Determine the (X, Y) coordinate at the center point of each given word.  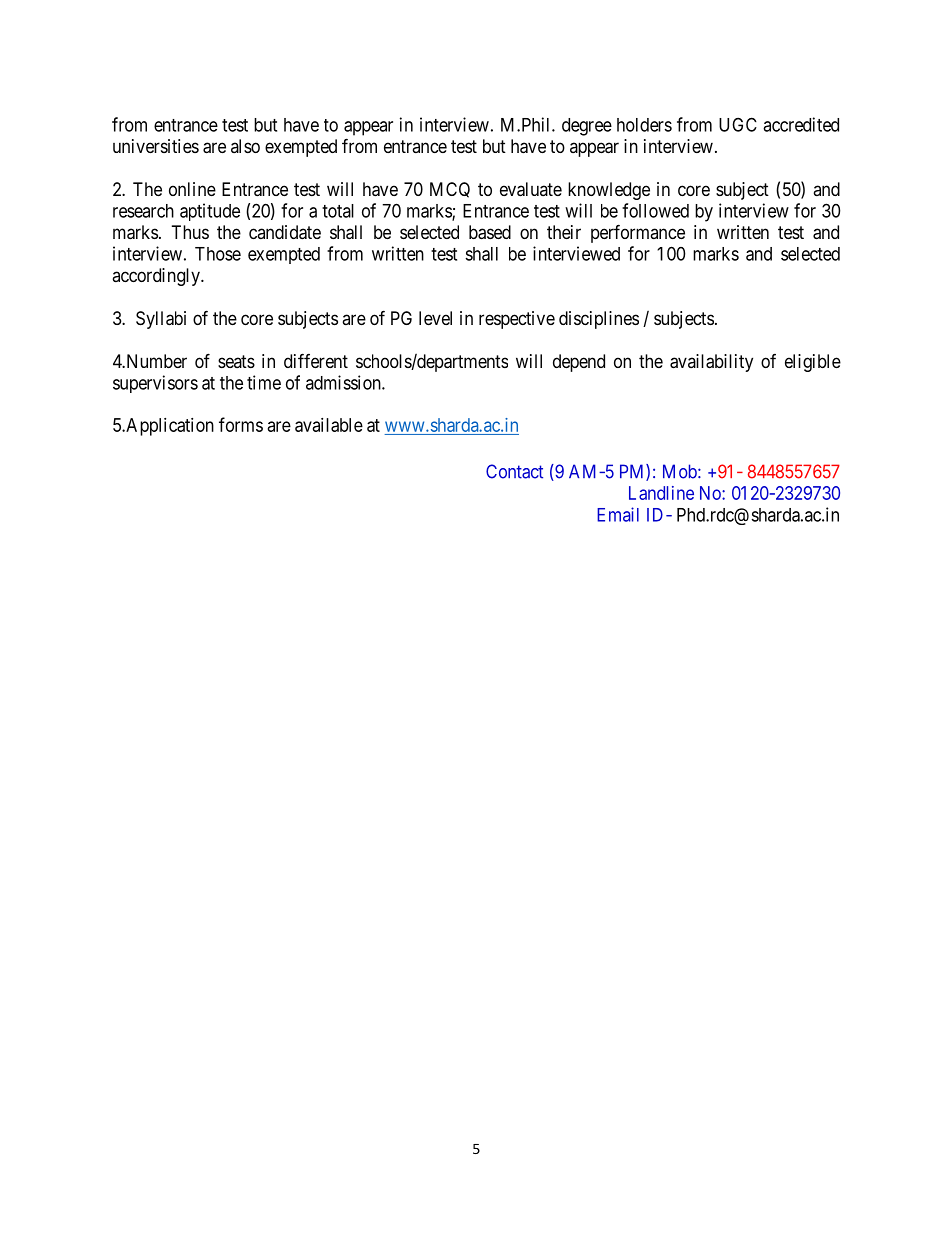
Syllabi (161, 320)
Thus (190, 232)
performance (638, 233)
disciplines (599, 320)
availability (711, 363)
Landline (661, 493)
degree (587, 127)
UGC (738, 124)
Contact (514, 471)
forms (241, 424)
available (329, 425)
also (245, 146)
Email (618, 514)
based (490, 232)
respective (517, 320)
